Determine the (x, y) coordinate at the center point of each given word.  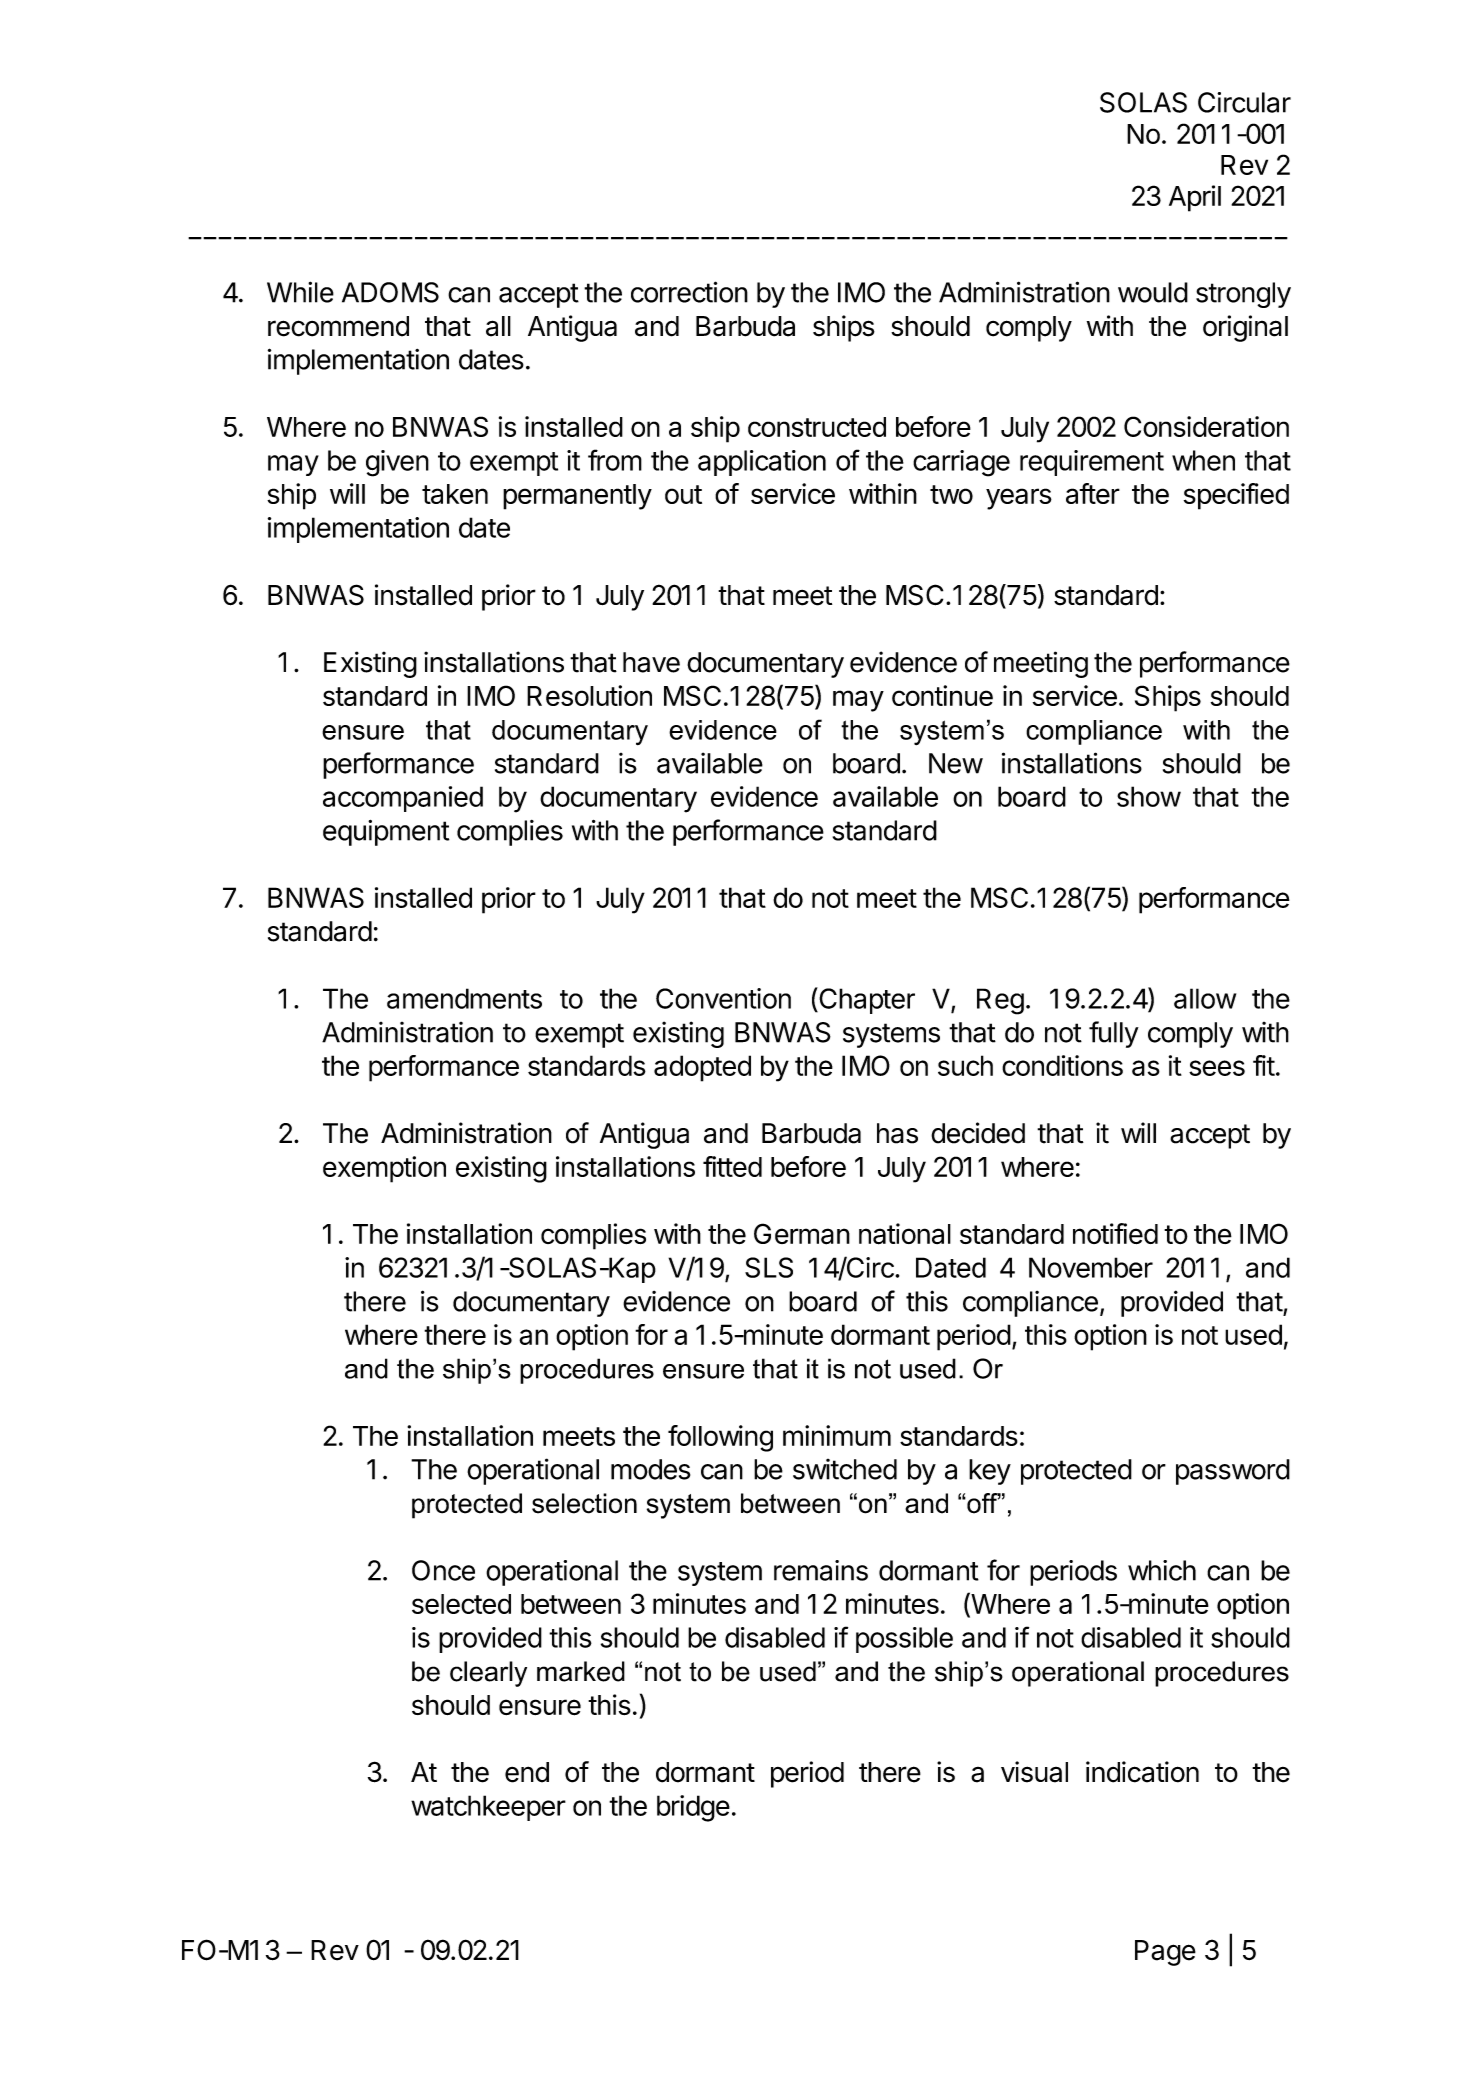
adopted (702, 1068)
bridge (693, 1808)
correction (689, 292)
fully (1114, 1034)
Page (1165, 1953)
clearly (488, 1674)
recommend (338, 326)
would (1153, 292)
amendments (464, 998)
